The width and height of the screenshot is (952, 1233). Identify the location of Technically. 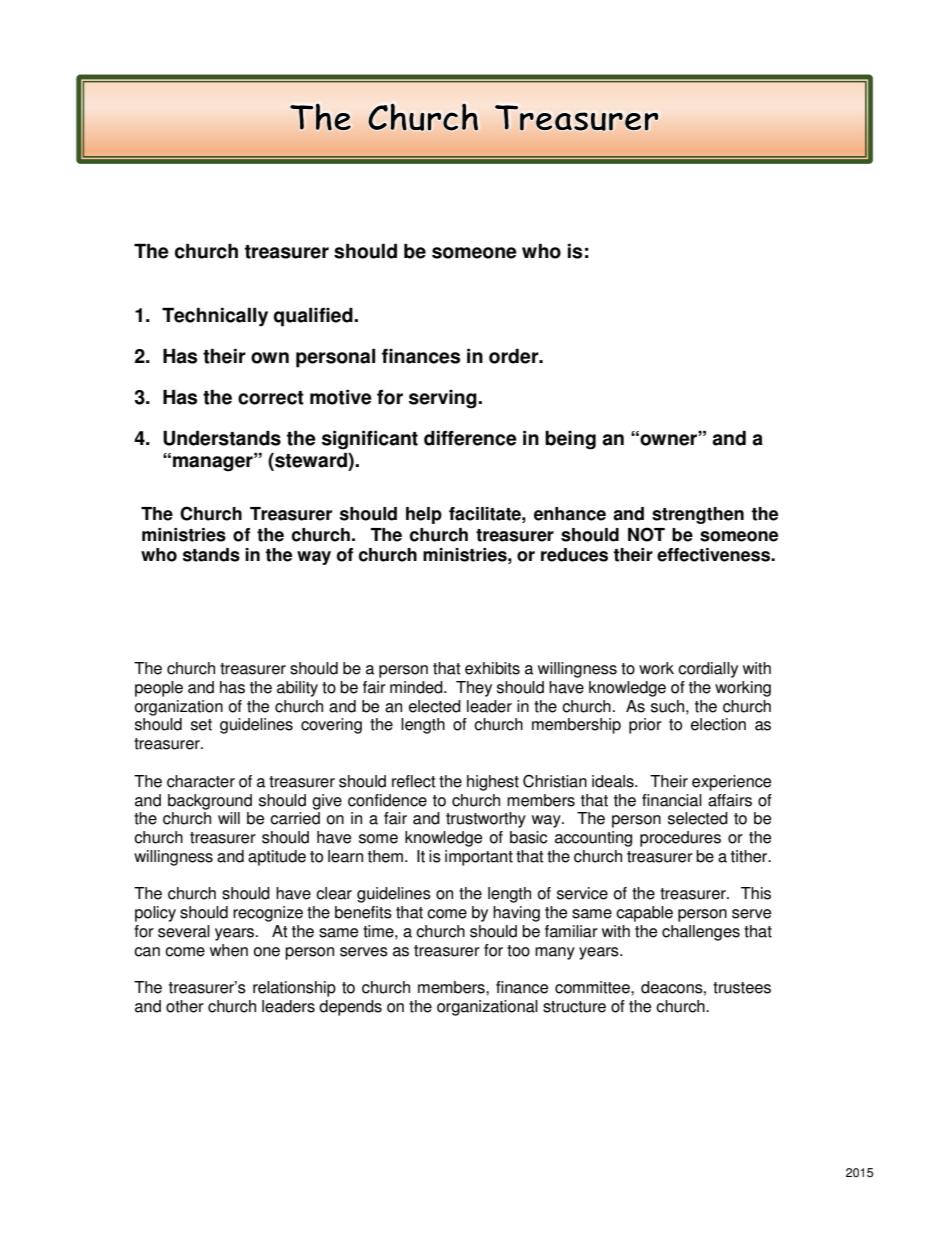
(215, 317).
